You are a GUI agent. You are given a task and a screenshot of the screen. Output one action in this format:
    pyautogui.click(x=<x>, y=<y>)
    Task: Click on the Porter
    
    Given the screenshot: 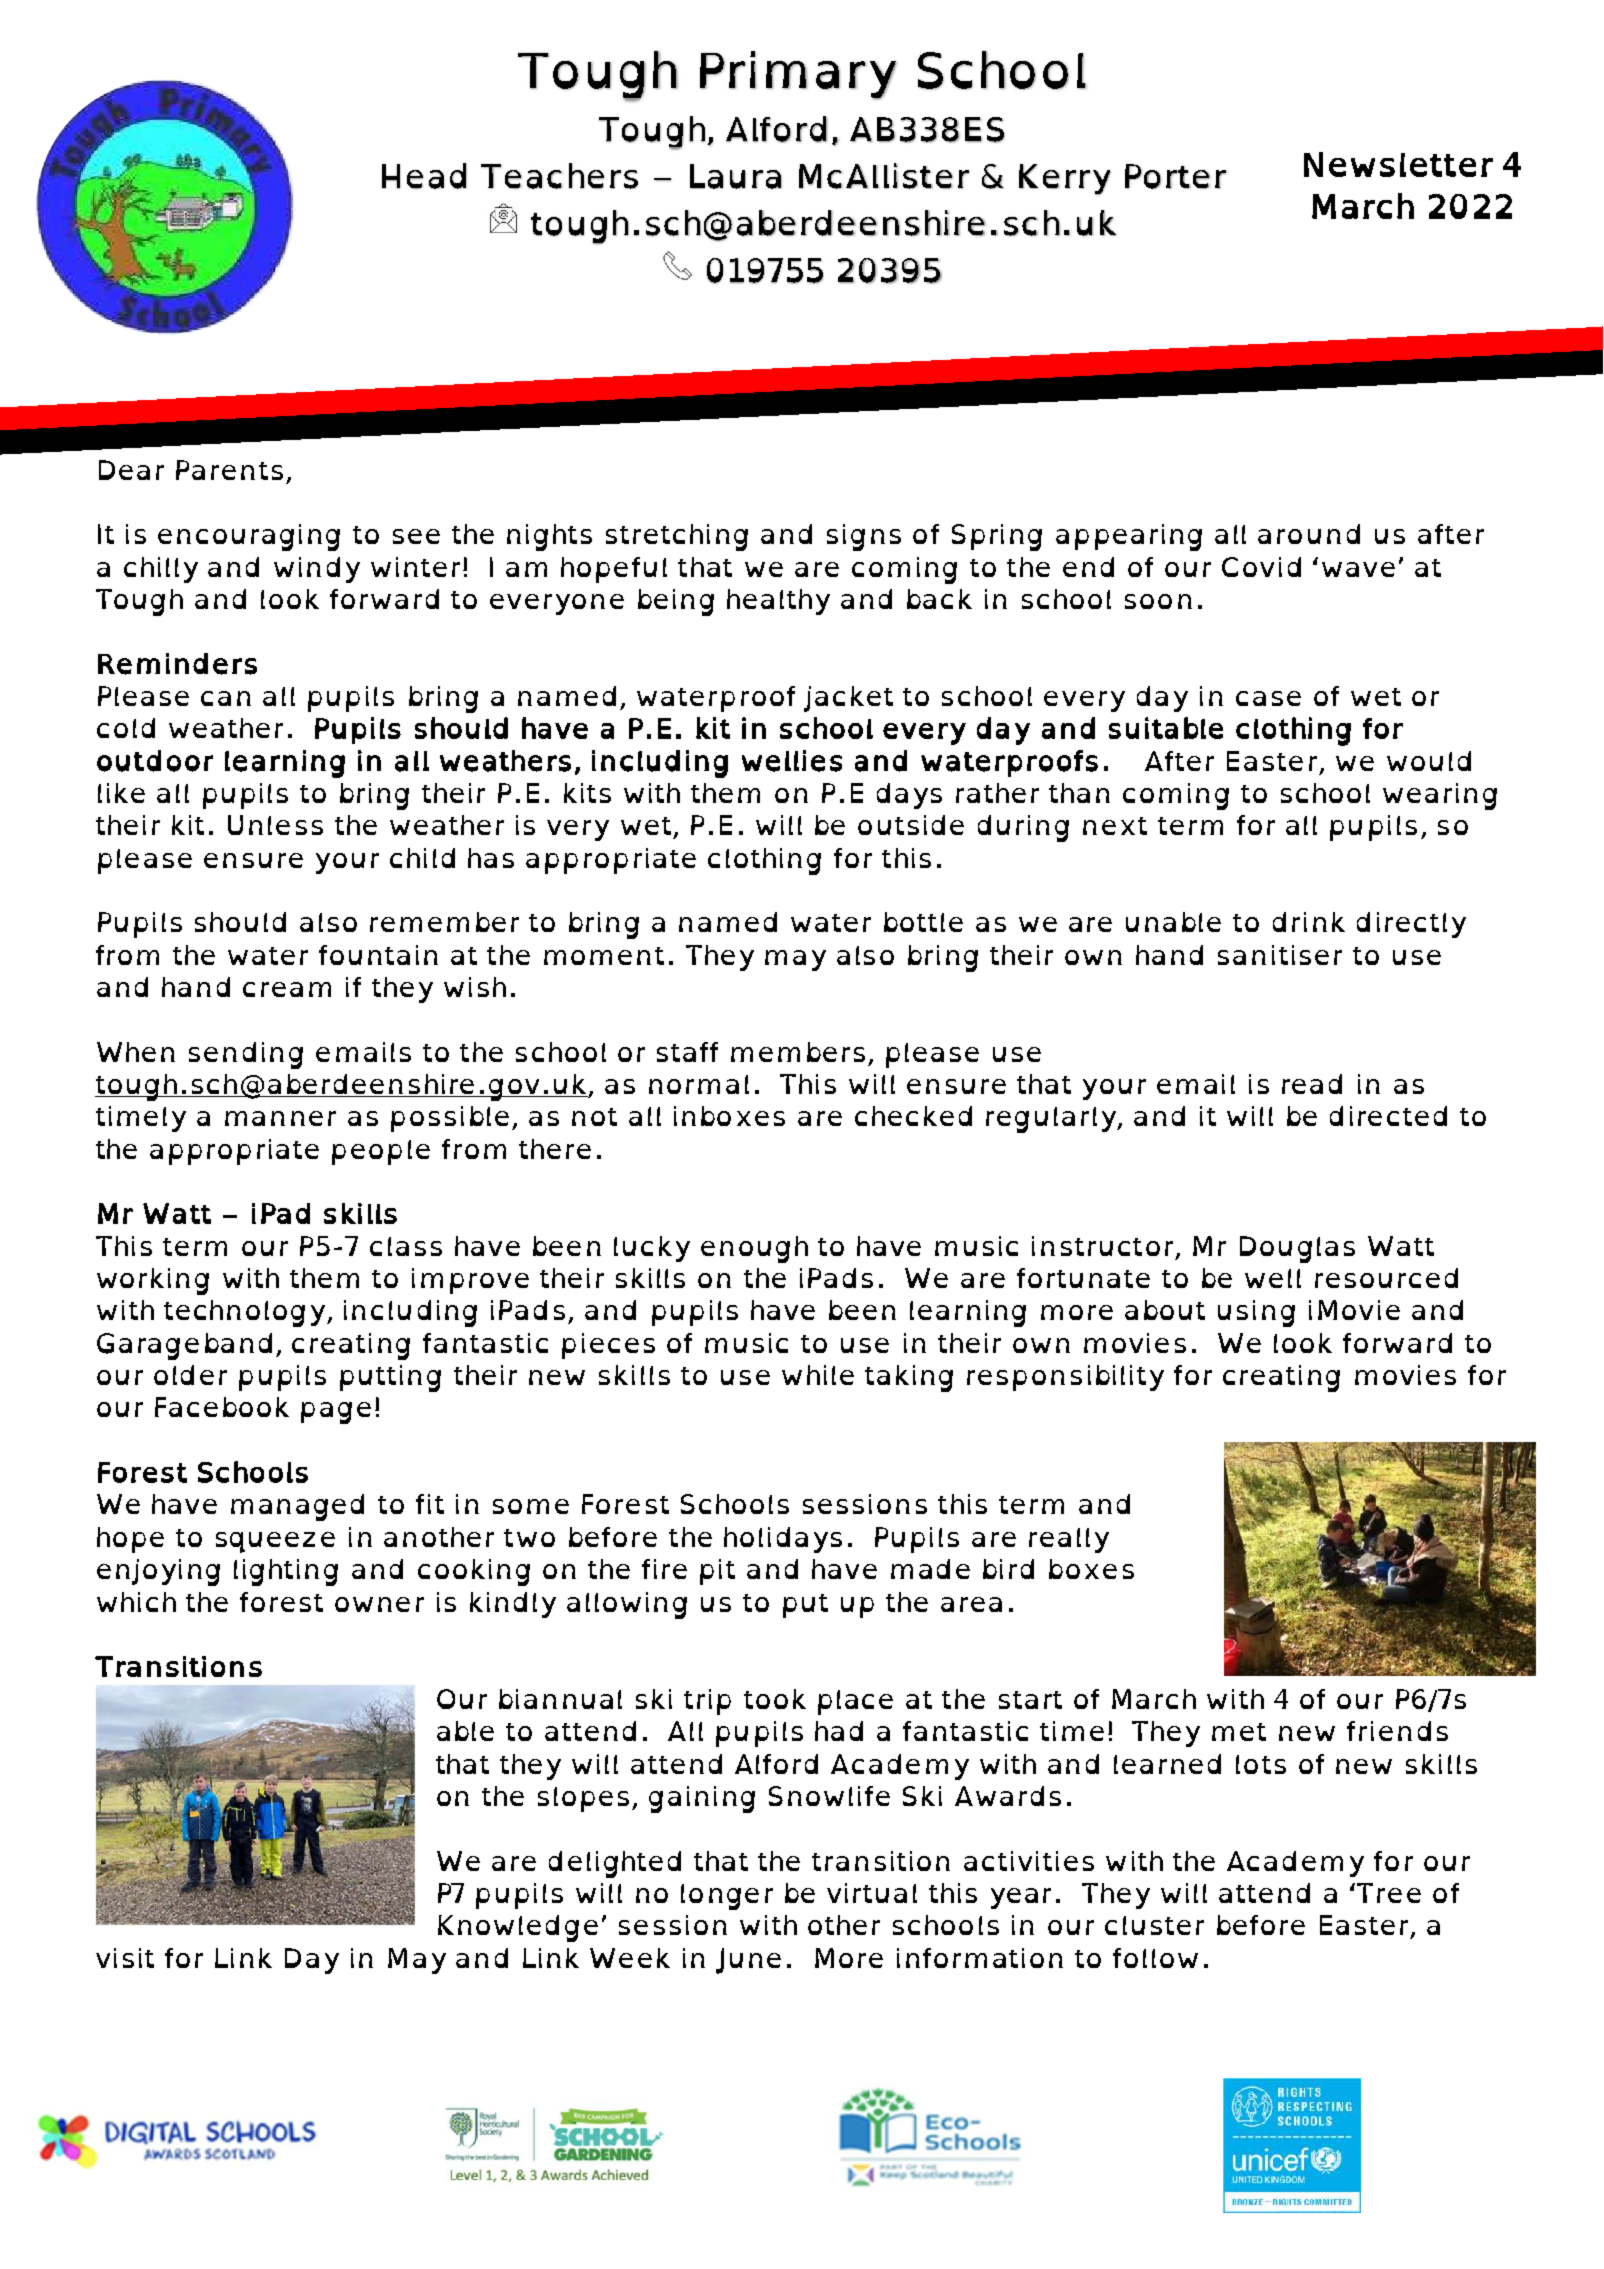 What is the action you would take?
    pyautogui.click(x=1176, y=176)
